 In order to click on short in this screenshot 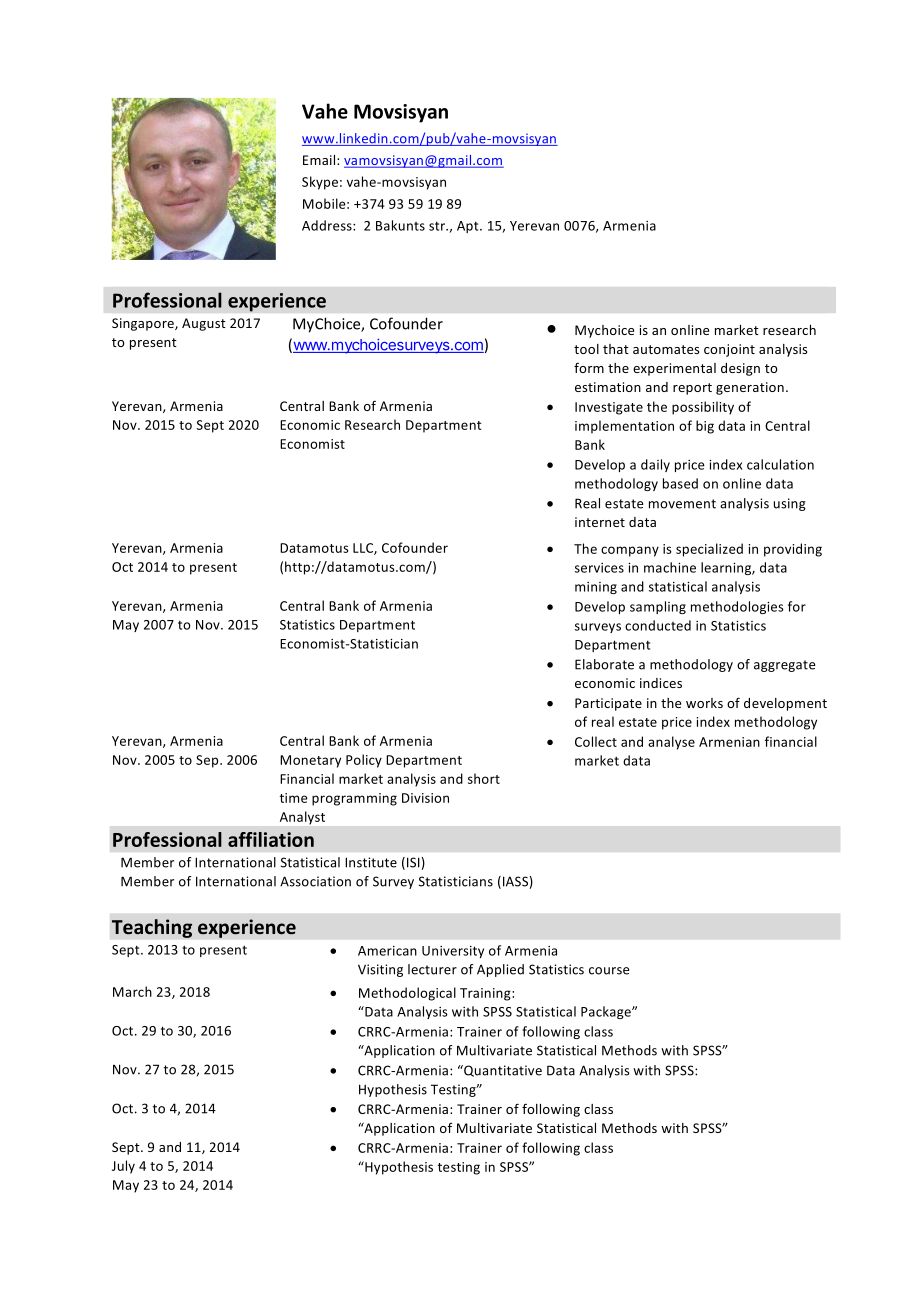, I will do `click(484, 778)`.
